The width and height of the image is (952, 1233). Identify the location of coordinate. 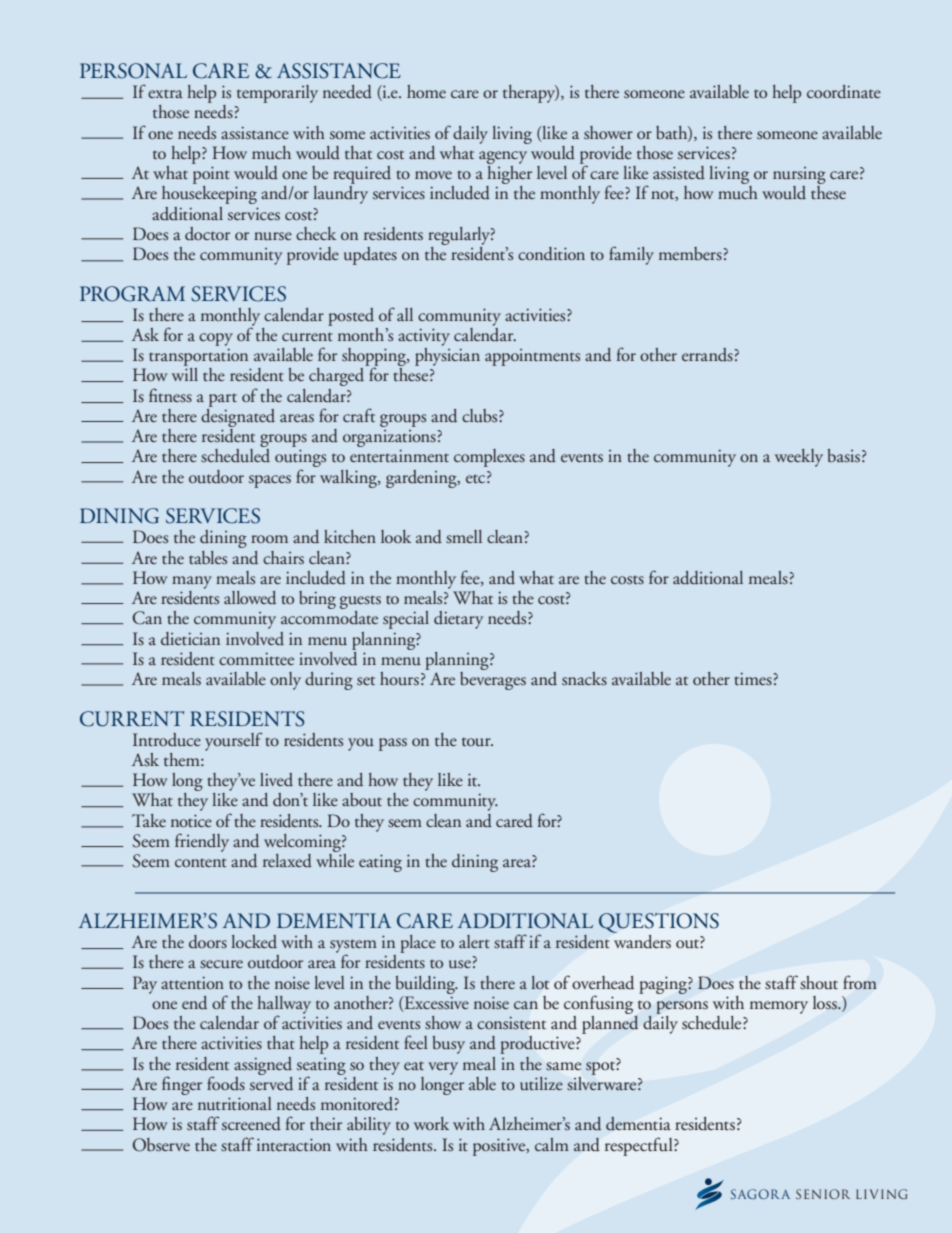
(844, 92).
